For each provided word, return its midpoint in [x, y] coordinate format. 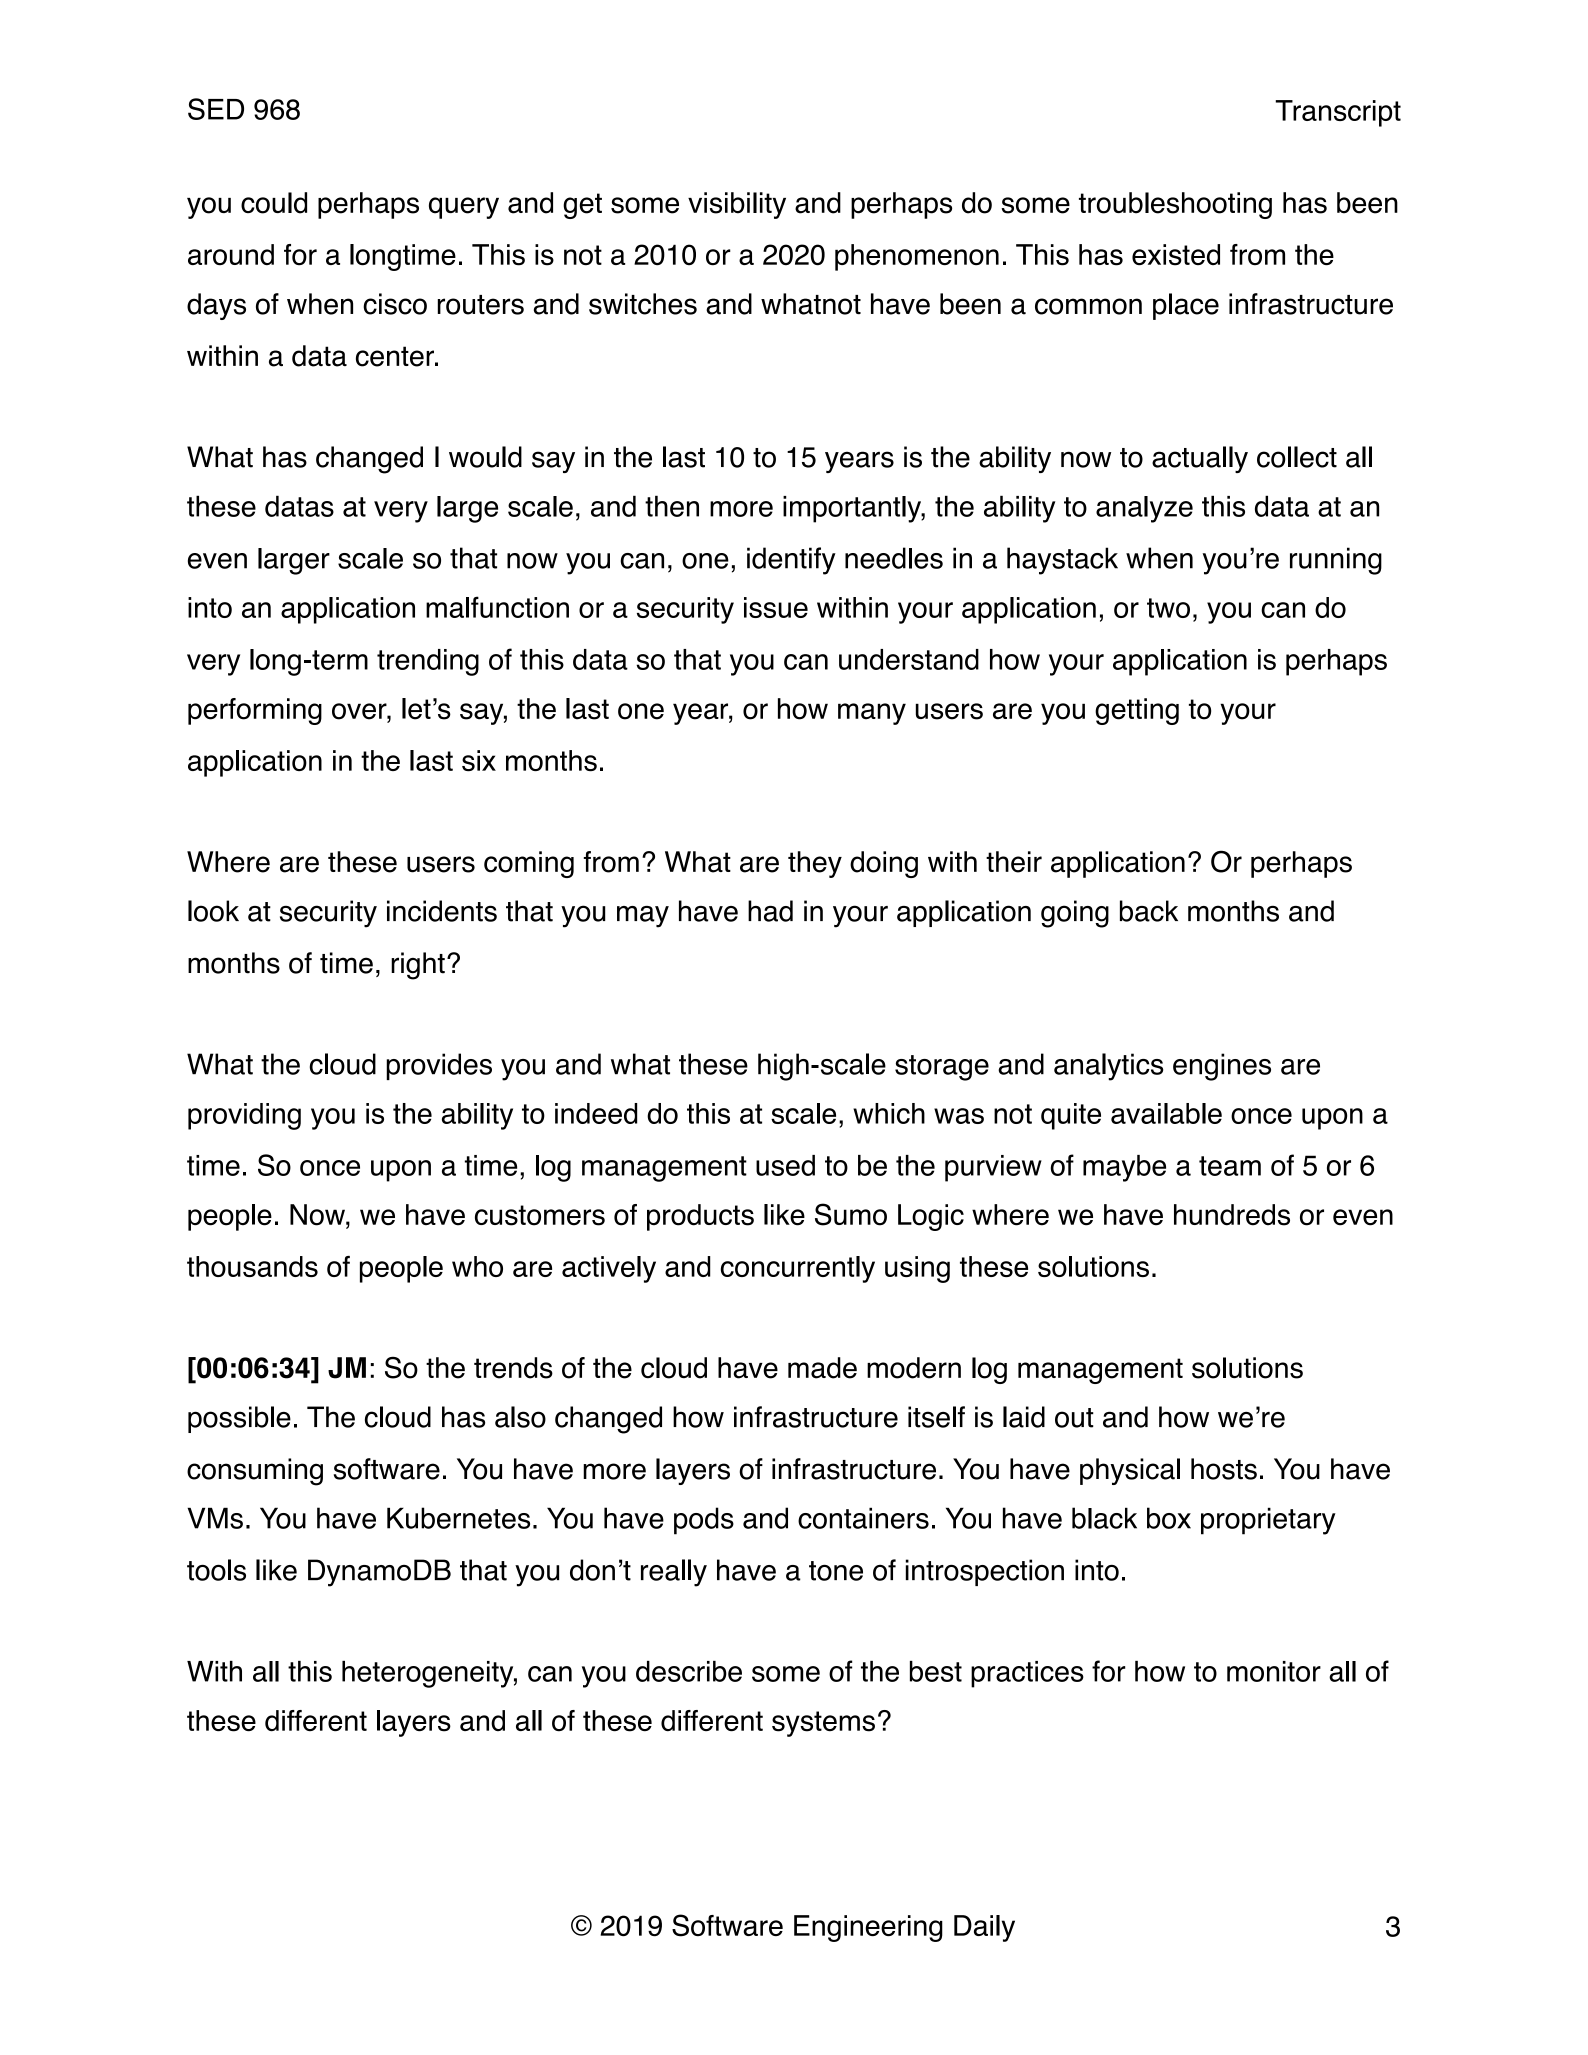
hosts [1224, 1469]
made [822, 1368]
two [1168, 608]
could [274, 203]
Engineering [868, 1928]
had [770, 911]
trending [428, 662]
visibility [737, 205]
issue [776, 607]
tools [216, 1570]
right [418, 966]
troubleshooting [1175, 205]
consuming [255, 1472]
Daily [984, 1928]
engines [1222, 1067]
